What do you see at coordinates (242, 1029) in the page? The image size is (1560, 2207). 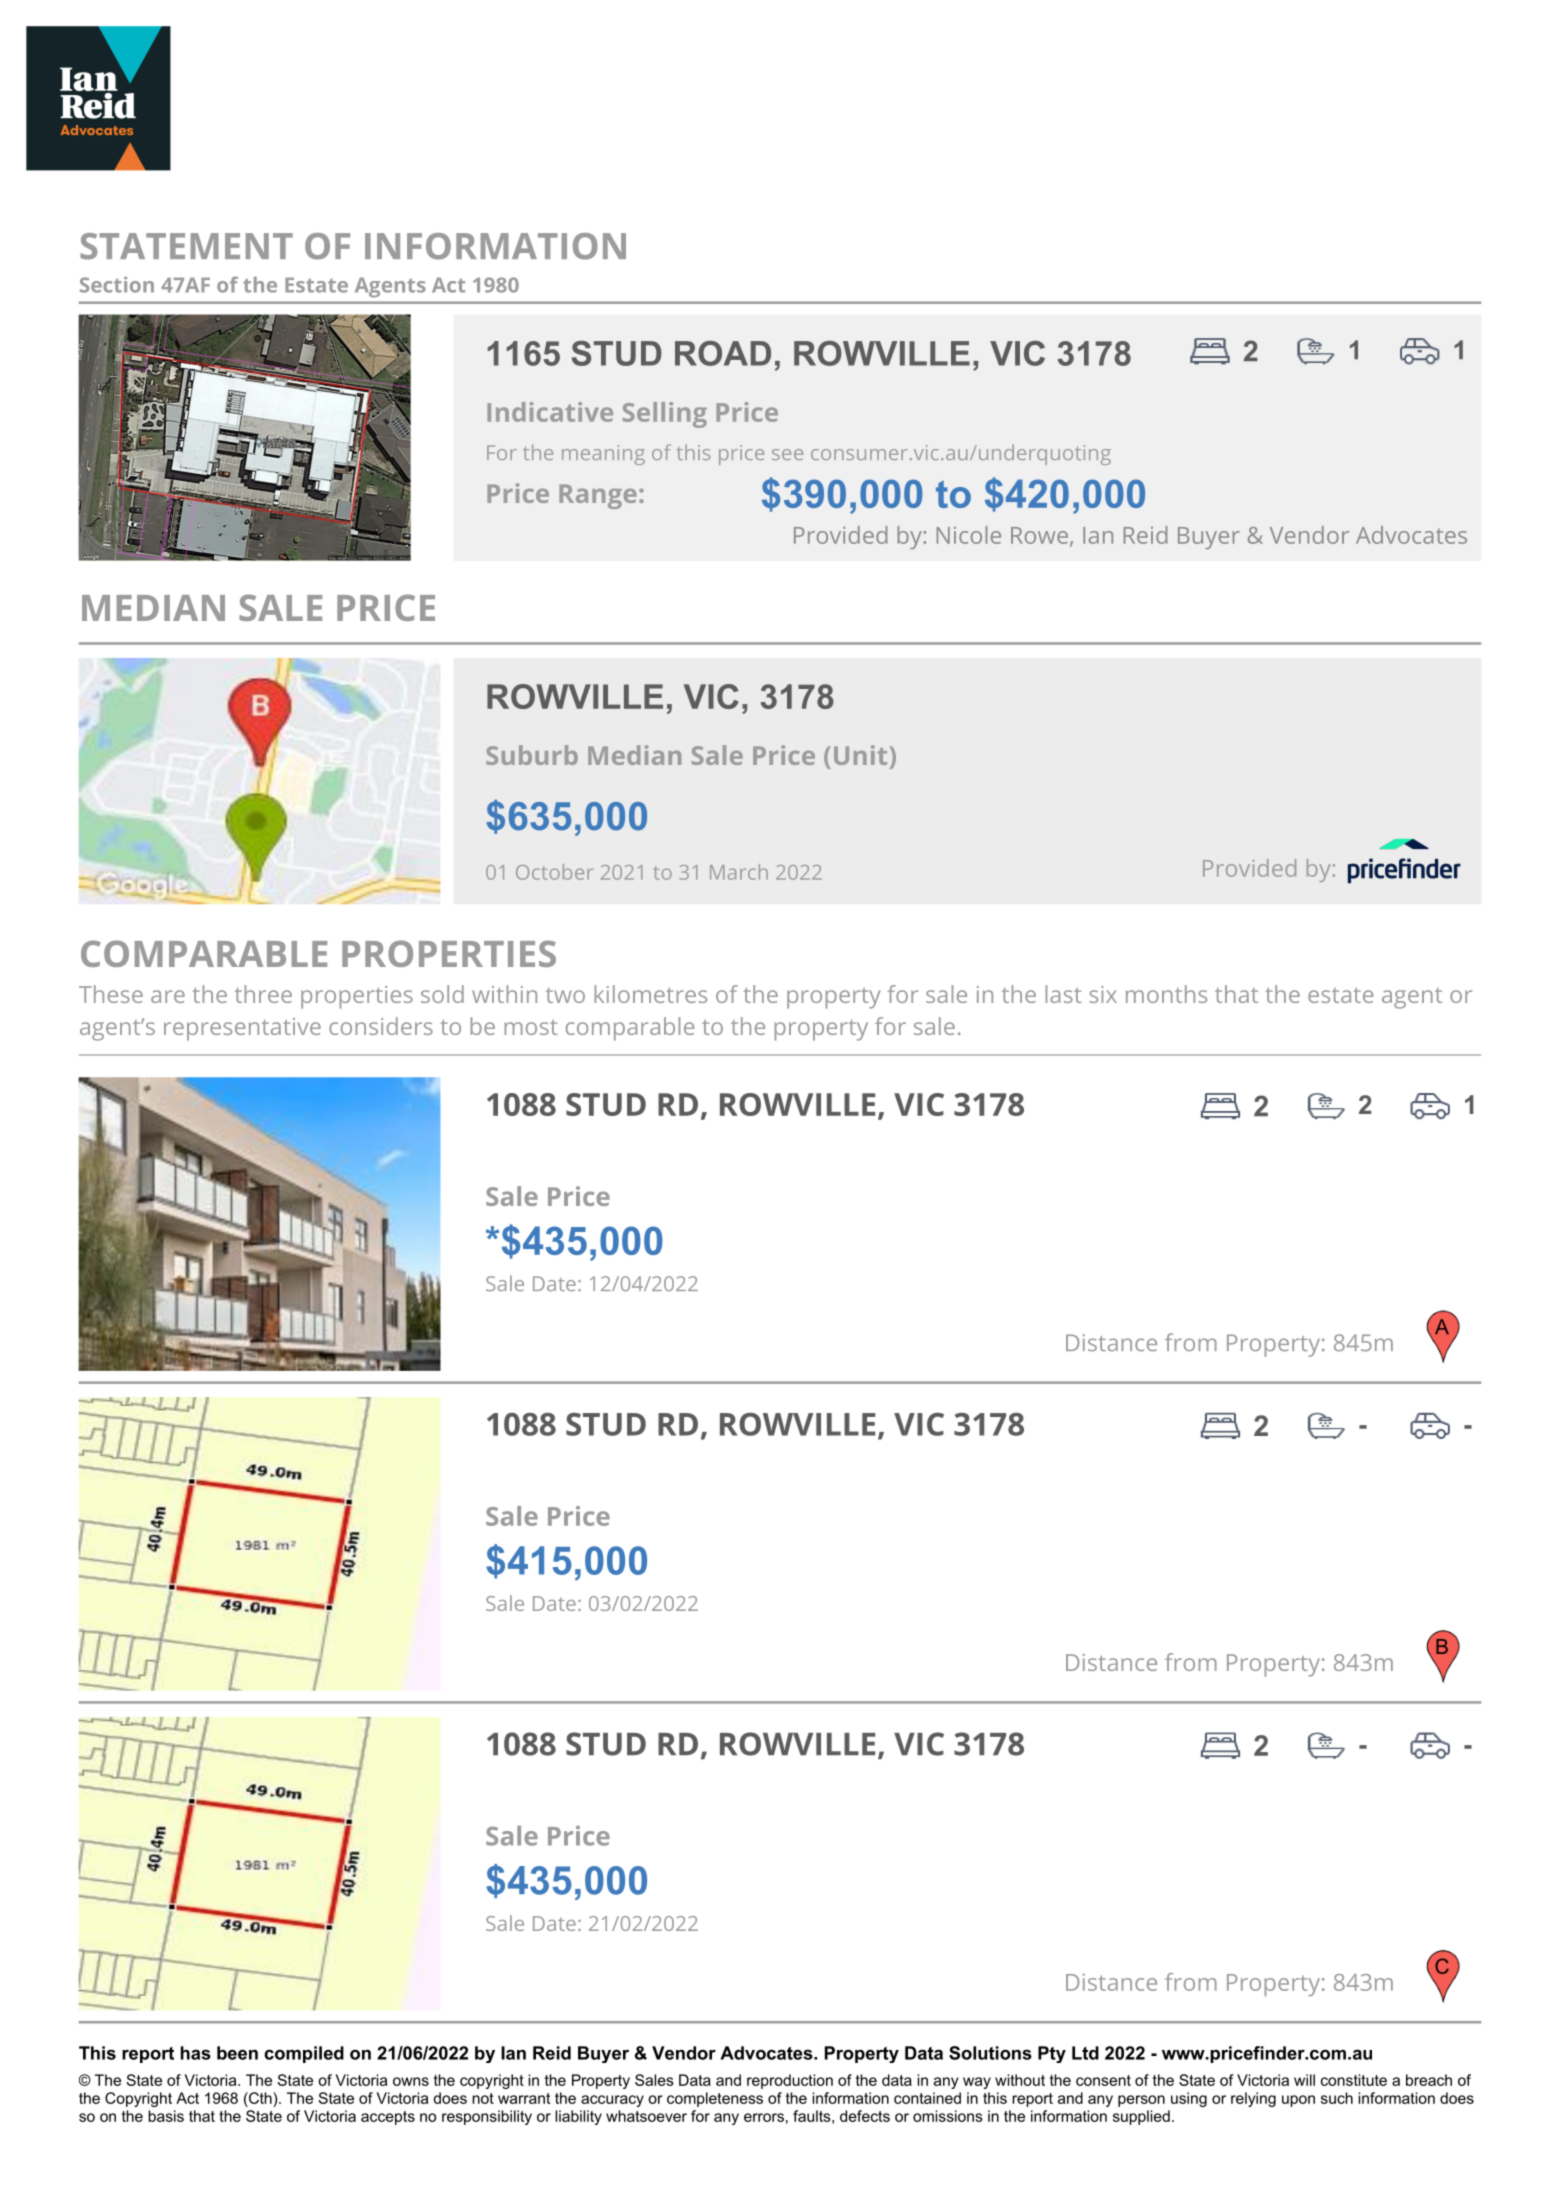 I see `representative` at bounding box center [242, 1029].
